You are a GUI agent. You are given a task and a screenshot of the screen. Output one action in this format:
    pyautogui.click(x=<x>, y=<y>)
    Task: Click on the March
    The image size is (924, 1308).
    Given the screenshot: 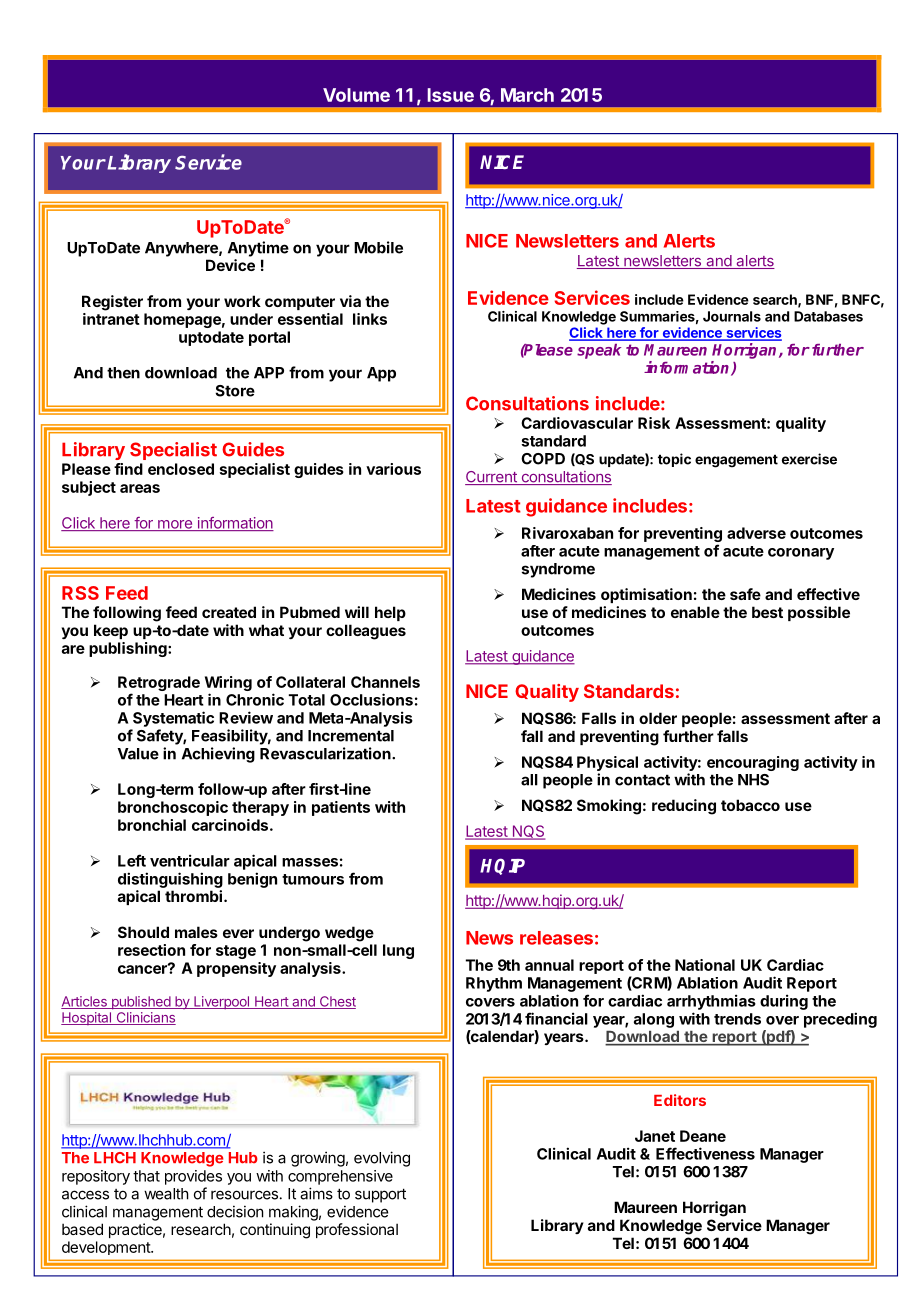 What is the action you would take?
    pyautogui.click(x=527, y=95)
